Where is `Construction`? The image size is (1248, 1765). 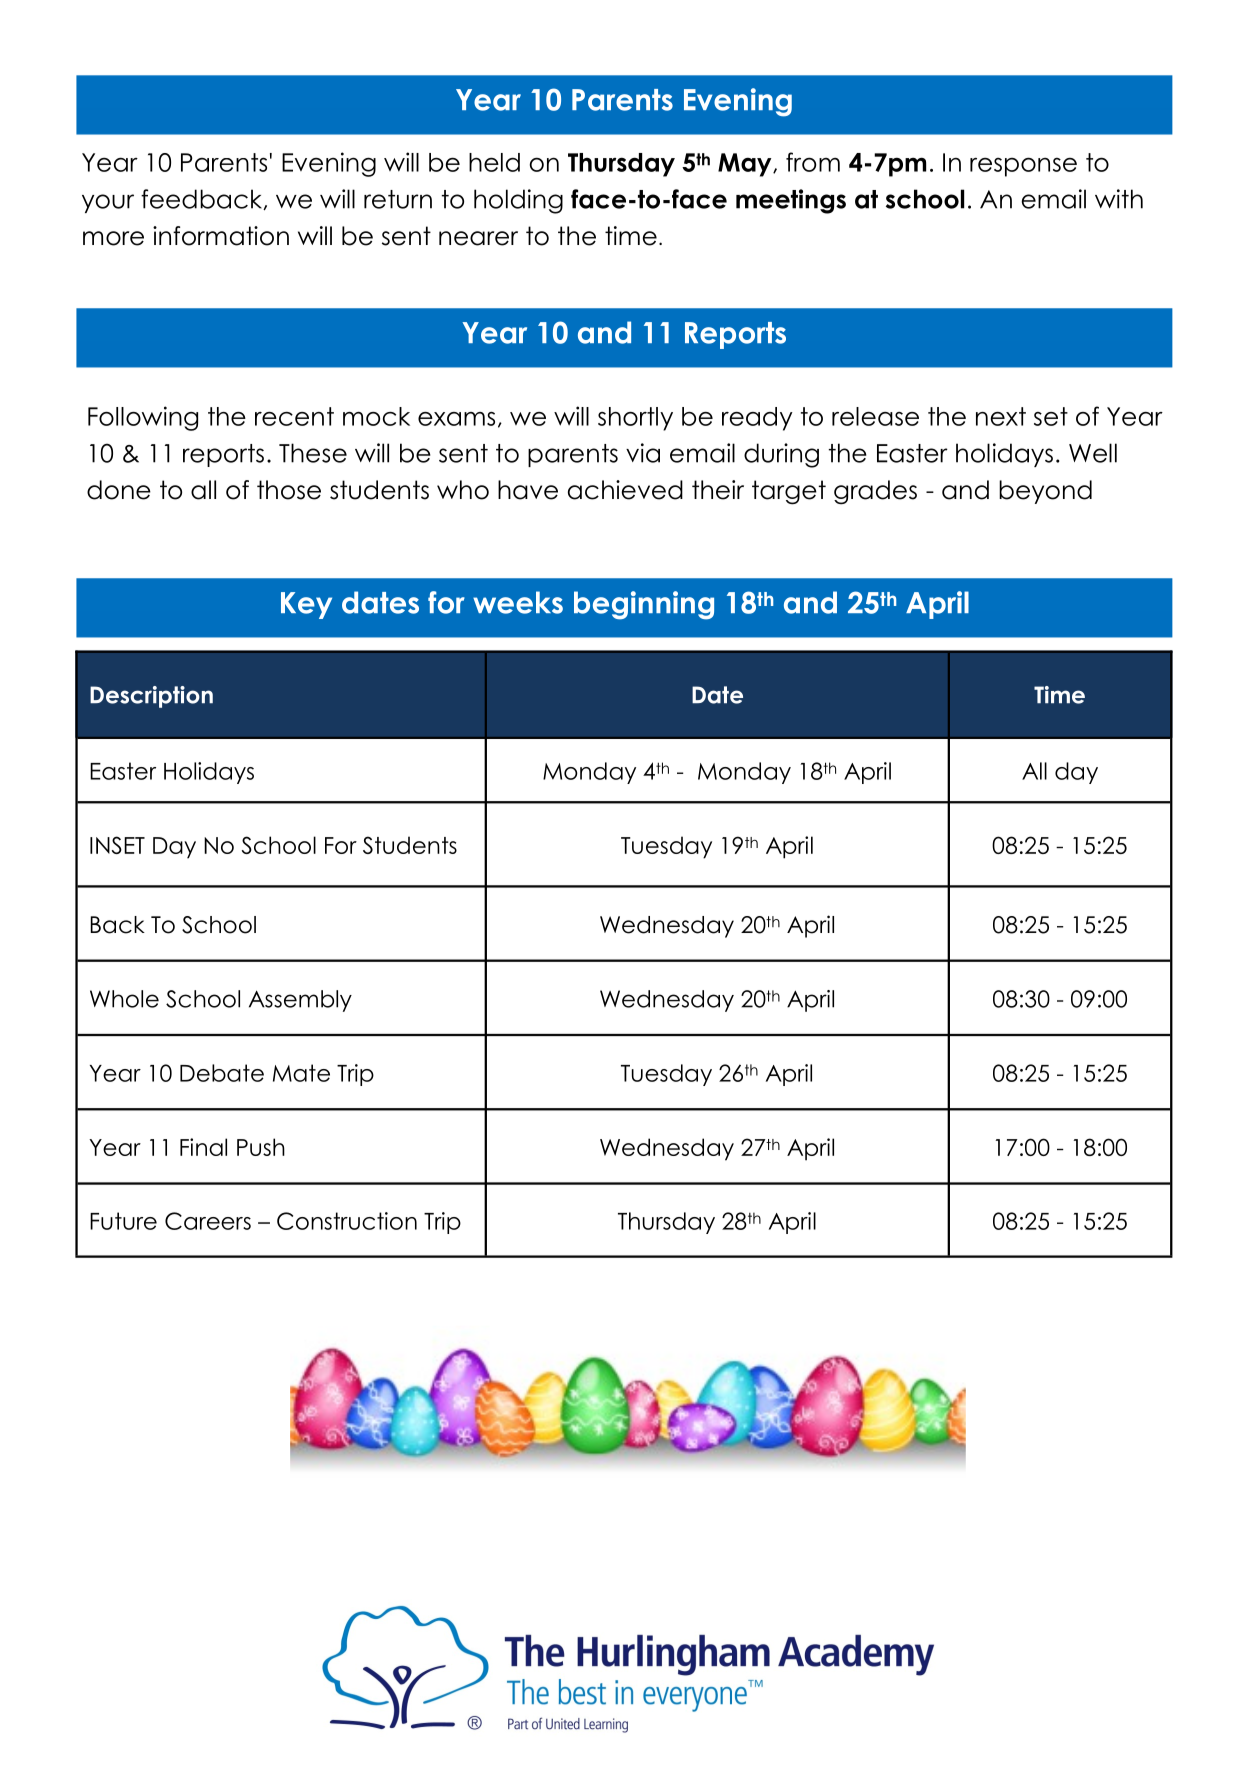 Construction is located at coordinates (347, 1221).
